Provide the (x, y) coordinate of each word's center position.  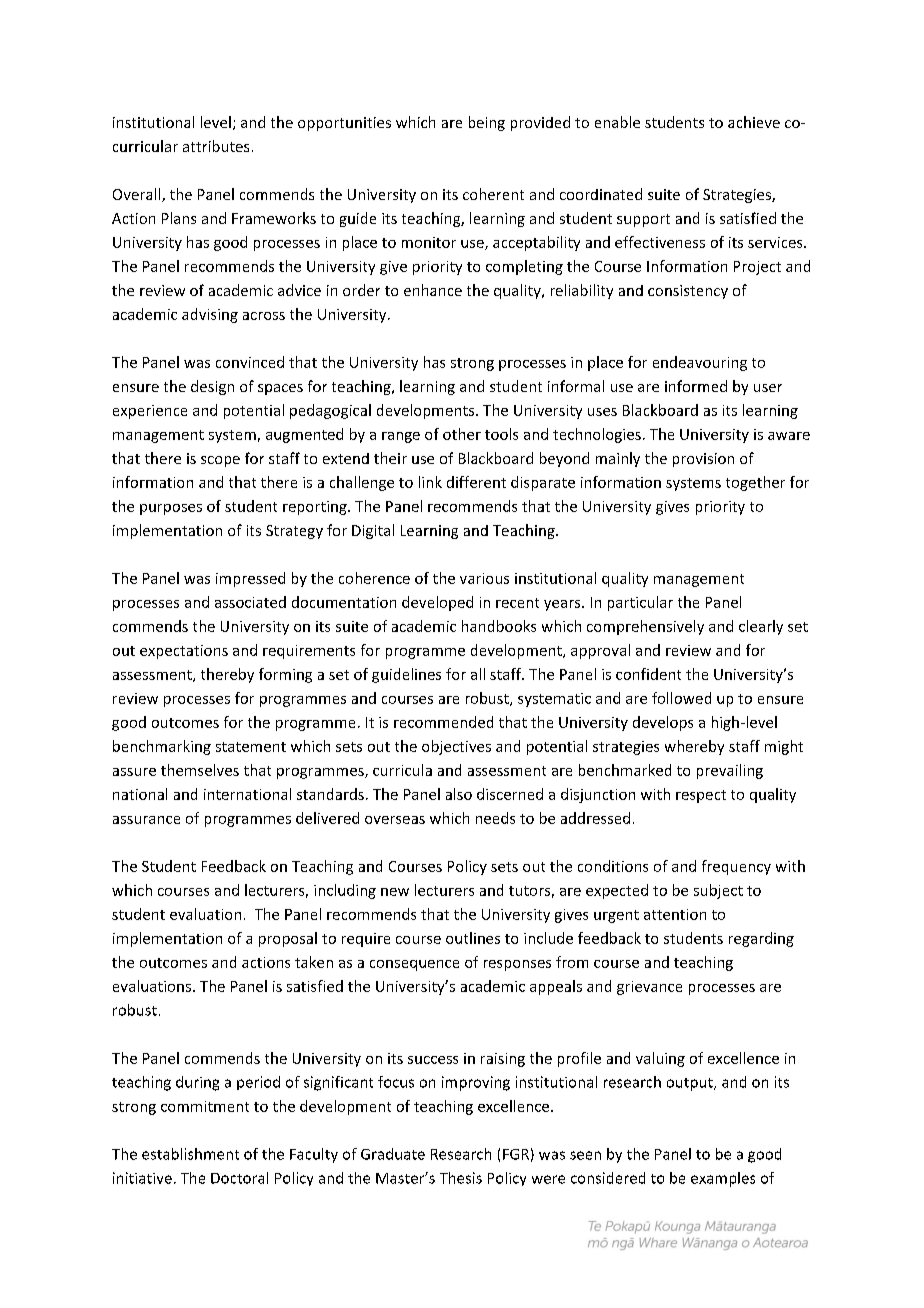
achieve (754, 122)
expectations (184, 652)
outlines (473, 938)
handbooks (499, 626)
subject (718, 891)
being (487, 123)
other (462, 434)
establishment (190, 1154)
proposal (288, 939)
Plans (179, 218)
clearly (761, 627)
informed (696, 386)
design (212, 387)
